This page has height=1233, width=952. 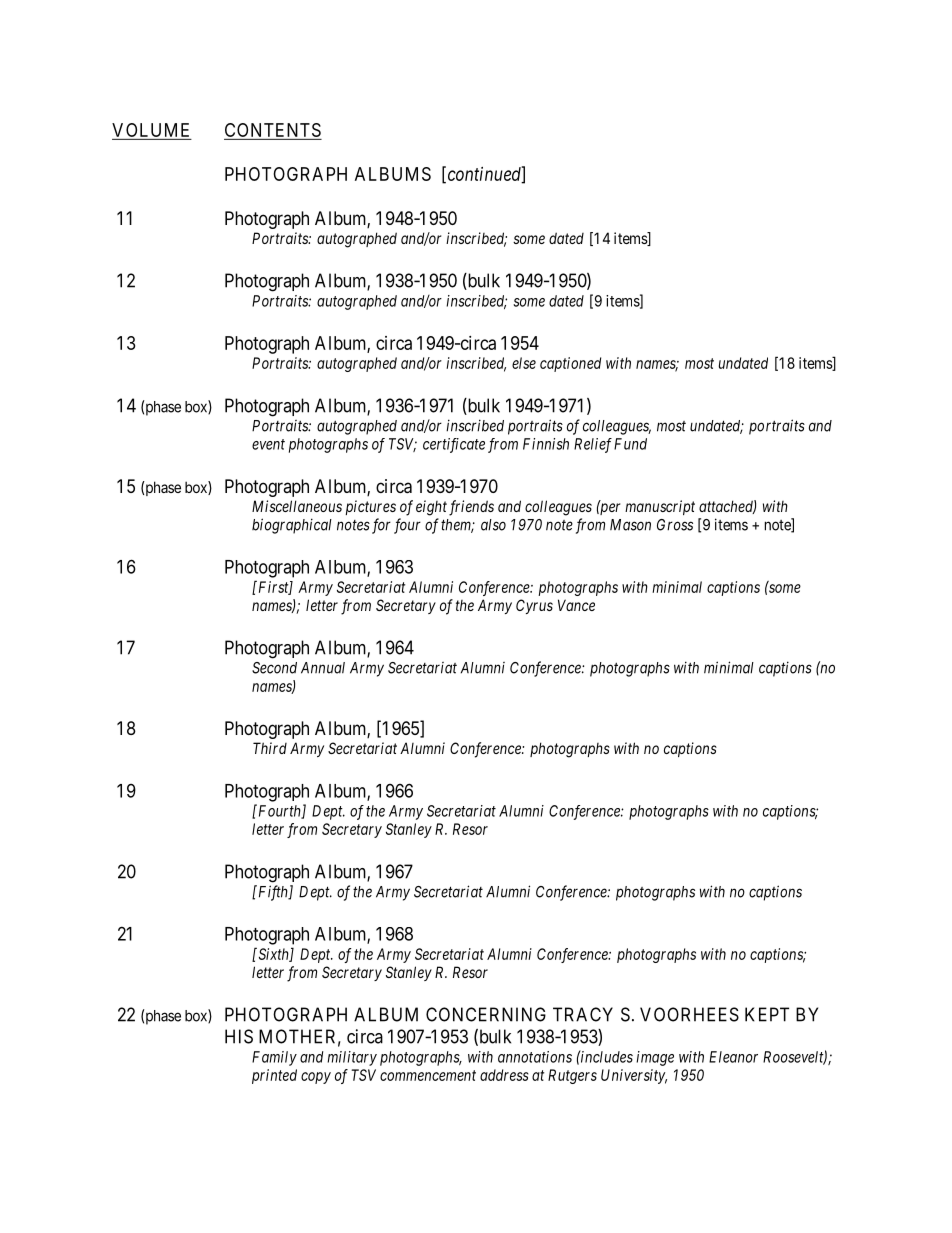 What do you see at coordinates (428, 1075) in the page?
I see `commencement` at bounding box center [428, 1075].
